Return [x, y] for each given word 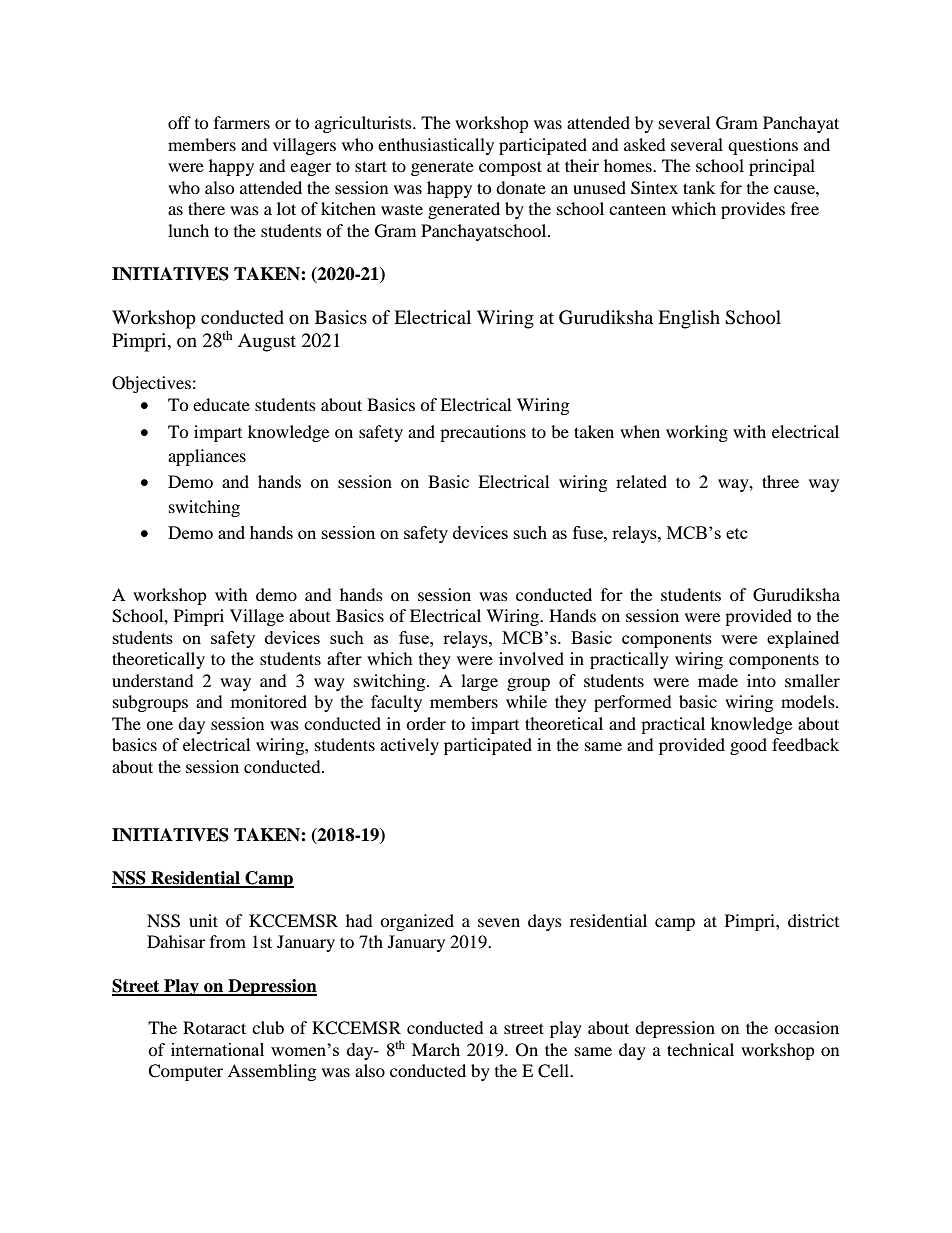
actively [409, 746]
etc [737, 533]
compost [510, 168]
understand [153, 680]
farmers [242, 122]
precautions [483, 433]
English [689, 319]
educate [221, 404]
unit [203, 920]
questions [763, 146]
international [217, 1049]
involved [531, 658]
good [748, 746]
